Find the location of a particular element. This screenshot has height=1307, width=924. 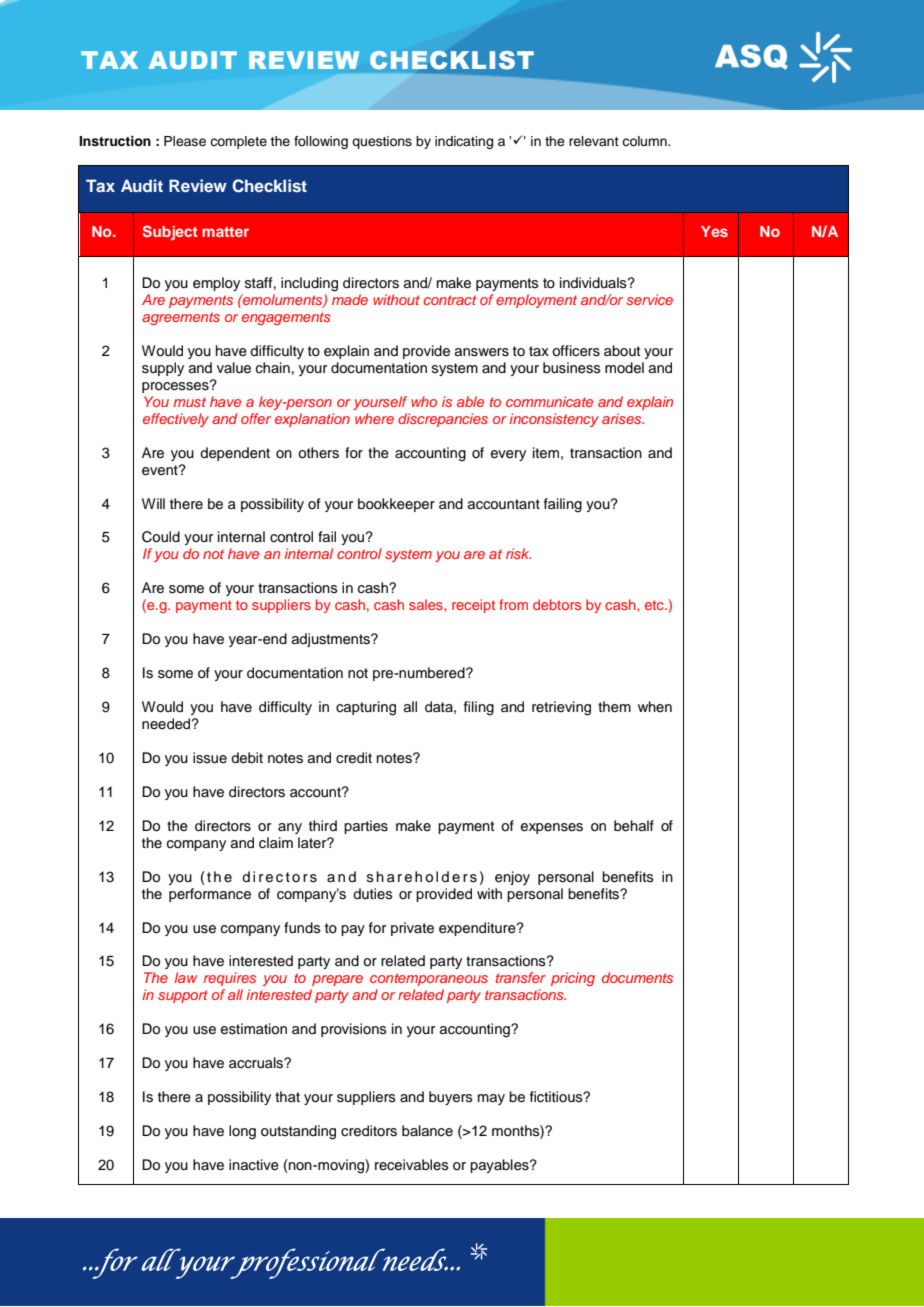

etc is located at coordinates (655, 605).
